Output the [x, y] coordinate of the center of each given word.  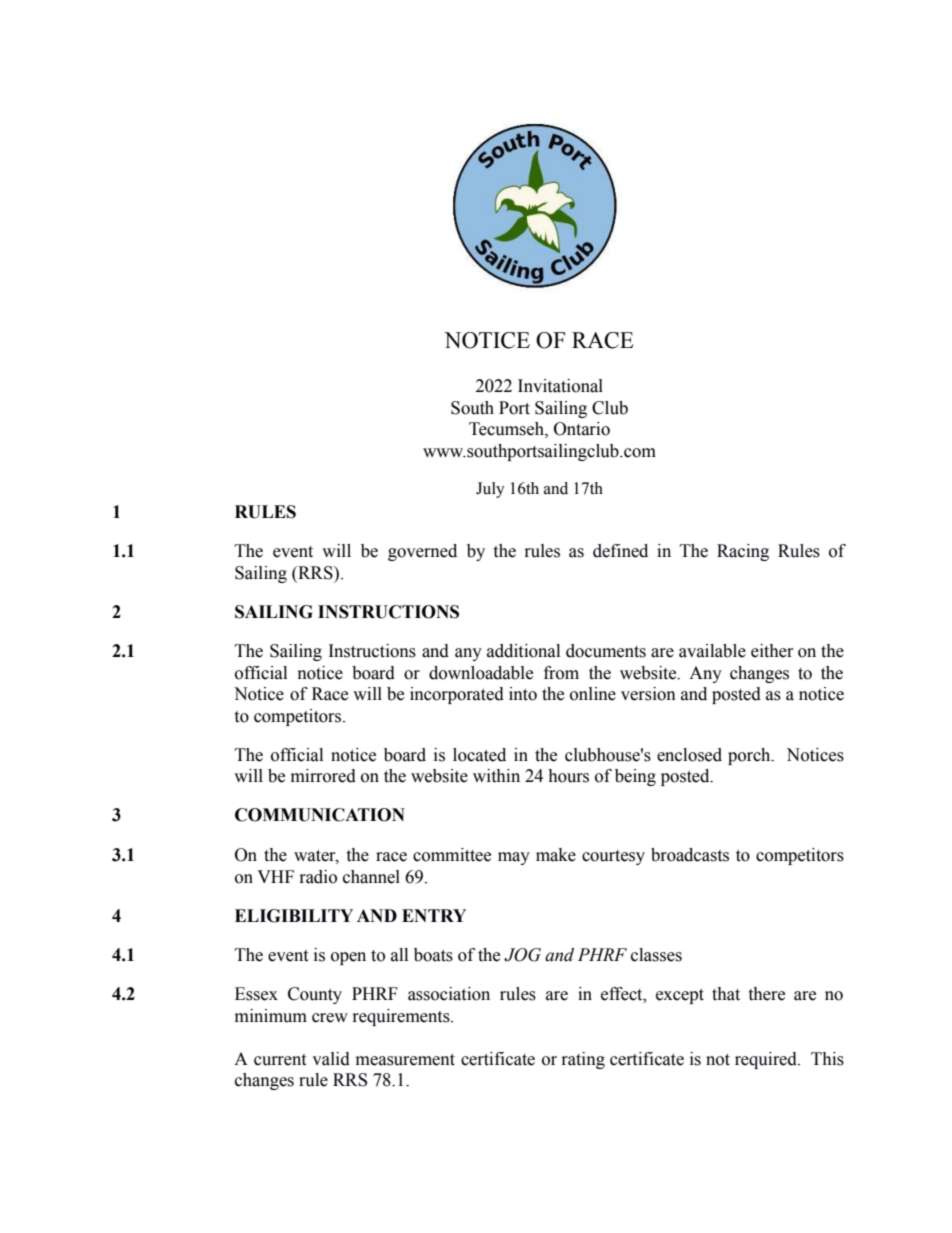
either [772, 651]
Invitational [560, 386]
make [556, 855]
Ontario [582, 429]
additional [523, 651]
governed [422, 552]
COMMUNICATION [320, 815]
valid [331, 1059]
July [490, 490]
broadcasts [690, 855]
